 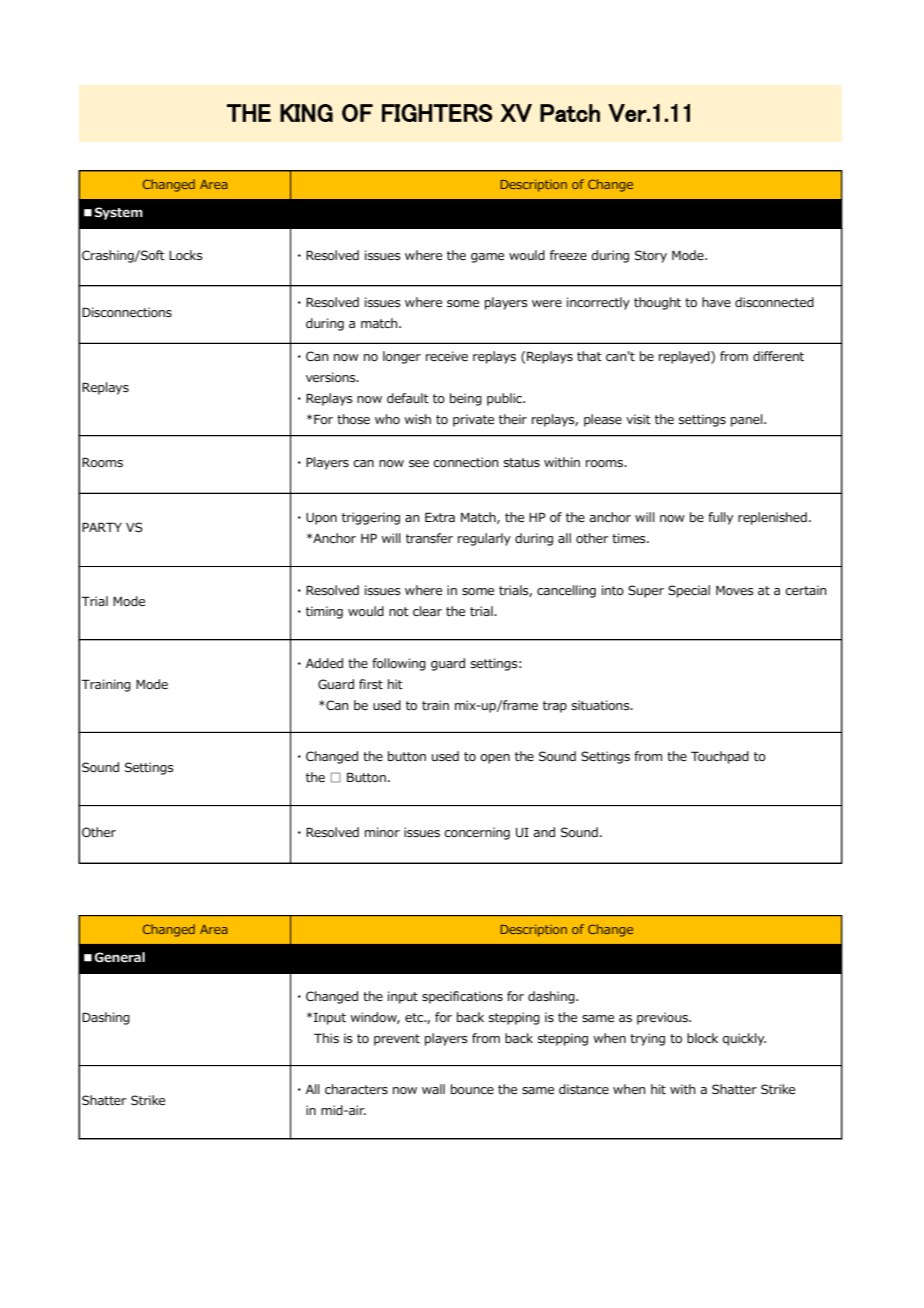 I want to click on receive, so click(x=447, y=356).
